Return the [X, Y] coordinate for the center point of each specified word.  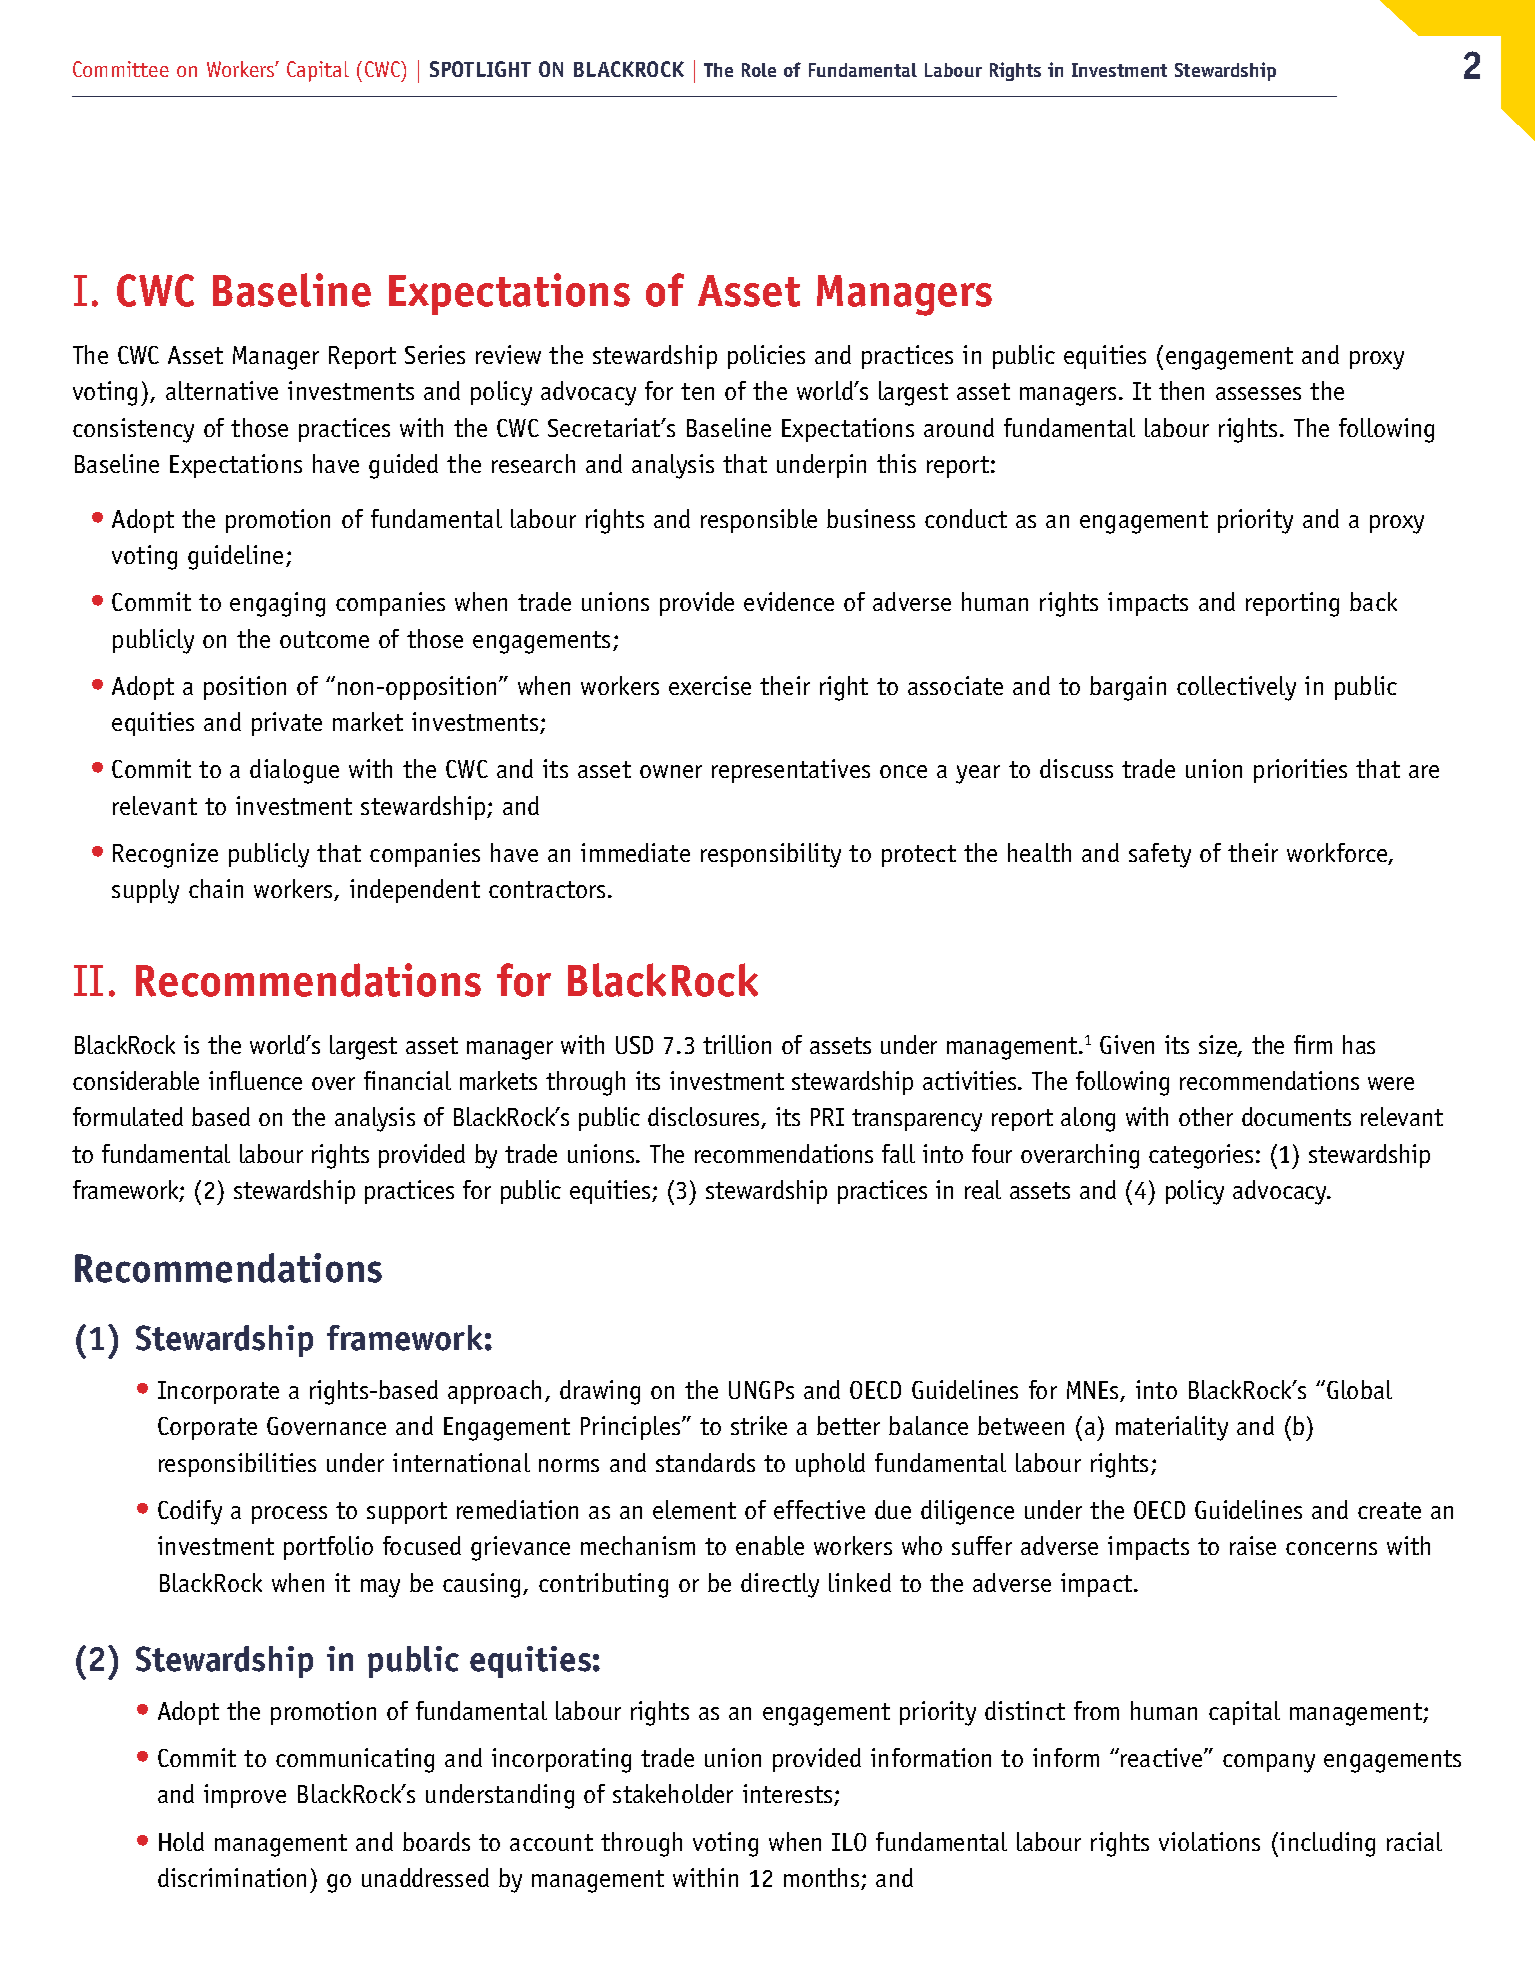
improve [245, 1796]
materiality [1172, 1428]
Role [759, 70]
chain [216, 888]
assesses [1258, 393]
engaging [277, 604]
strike [759, 1425]
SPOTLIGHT [480, 69]
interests [789, 1795]
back [1373, 601]
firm [1313, 1044]
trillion [737, 1044]
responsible [759, 521]
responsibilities [237, 1465]
